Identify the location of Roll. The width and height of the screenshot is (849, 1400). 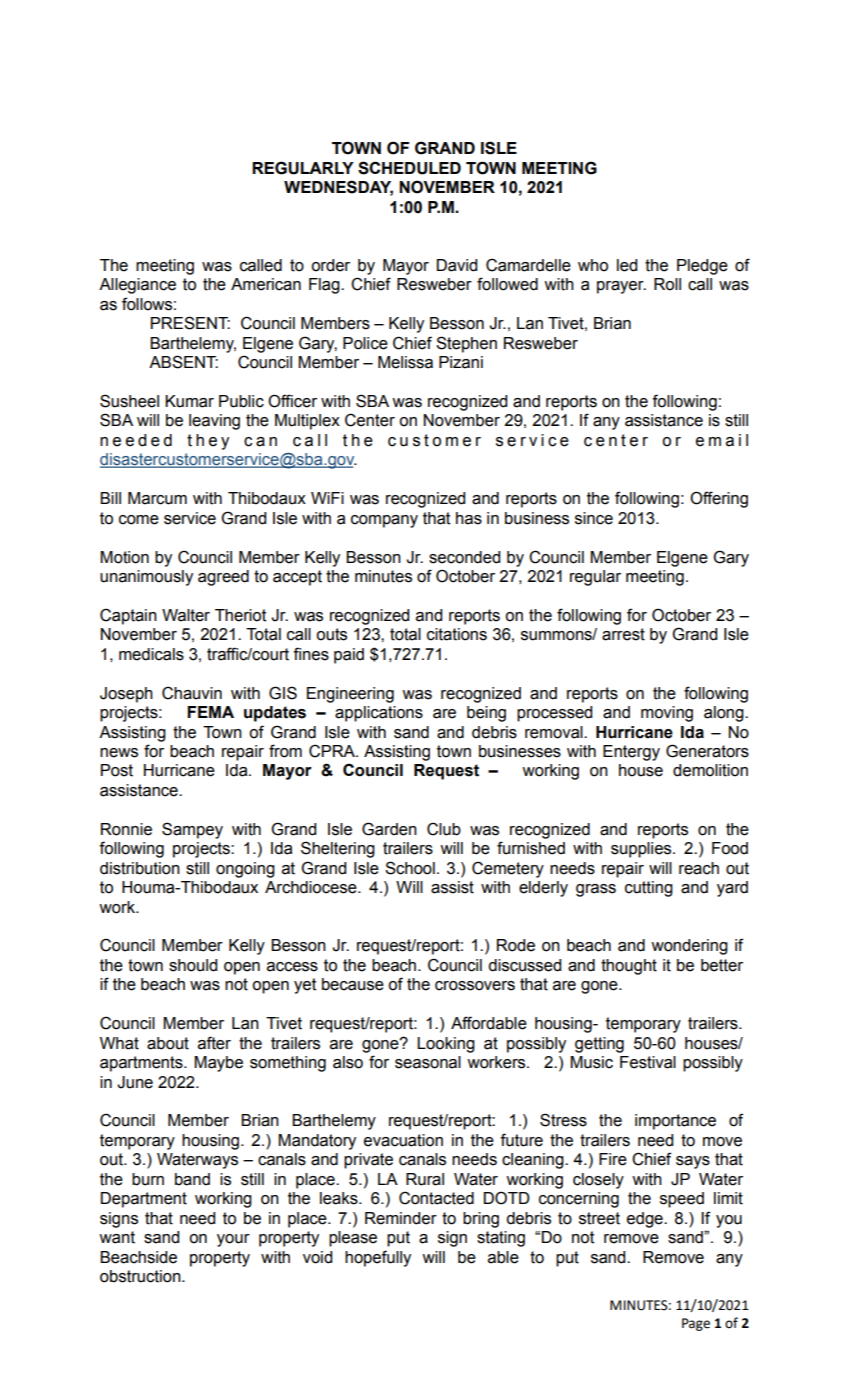
(667, 284).
